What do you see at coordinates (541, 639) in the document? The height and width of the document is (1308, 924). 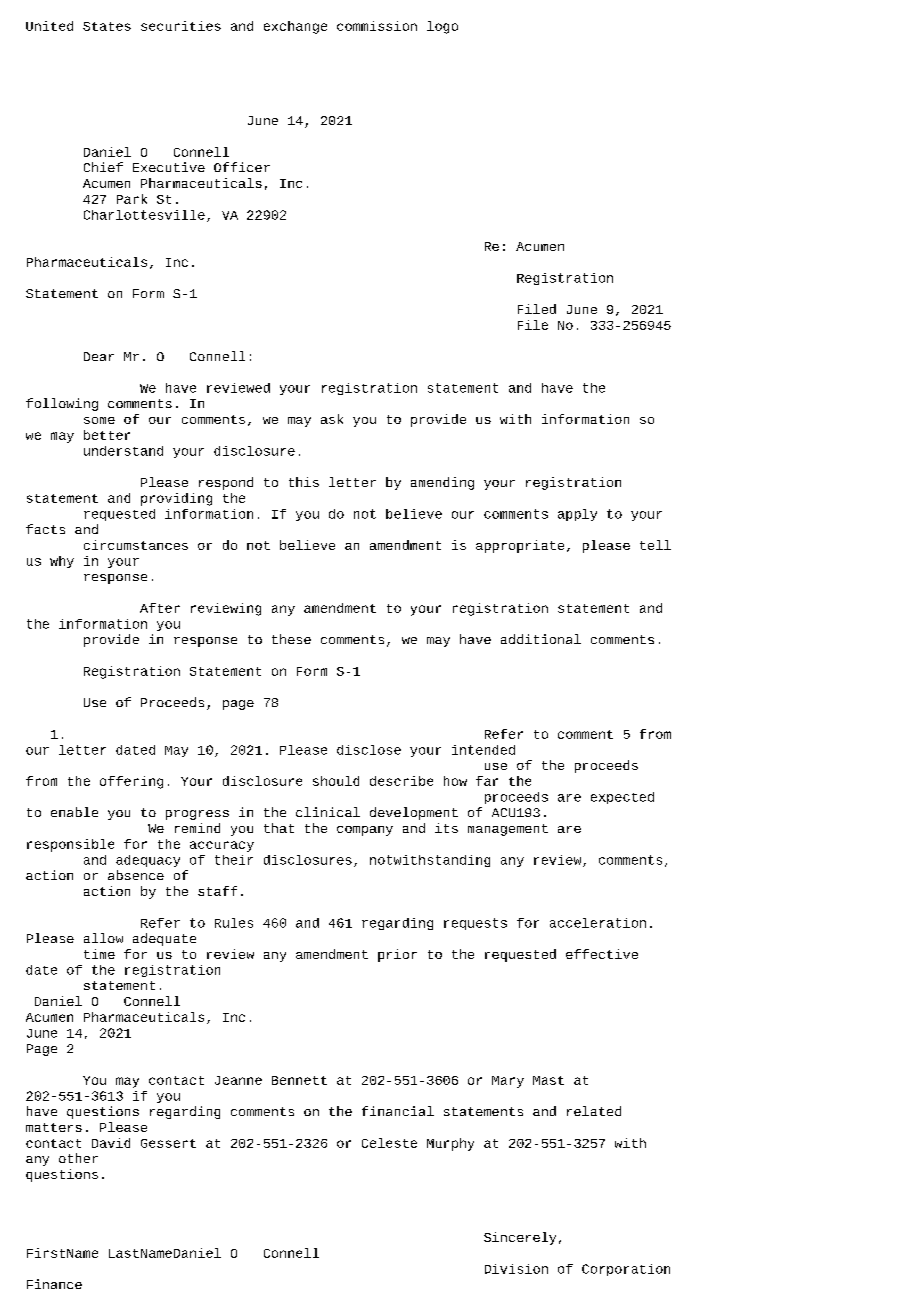 I see `additional` at bounding box center [541, 639].
